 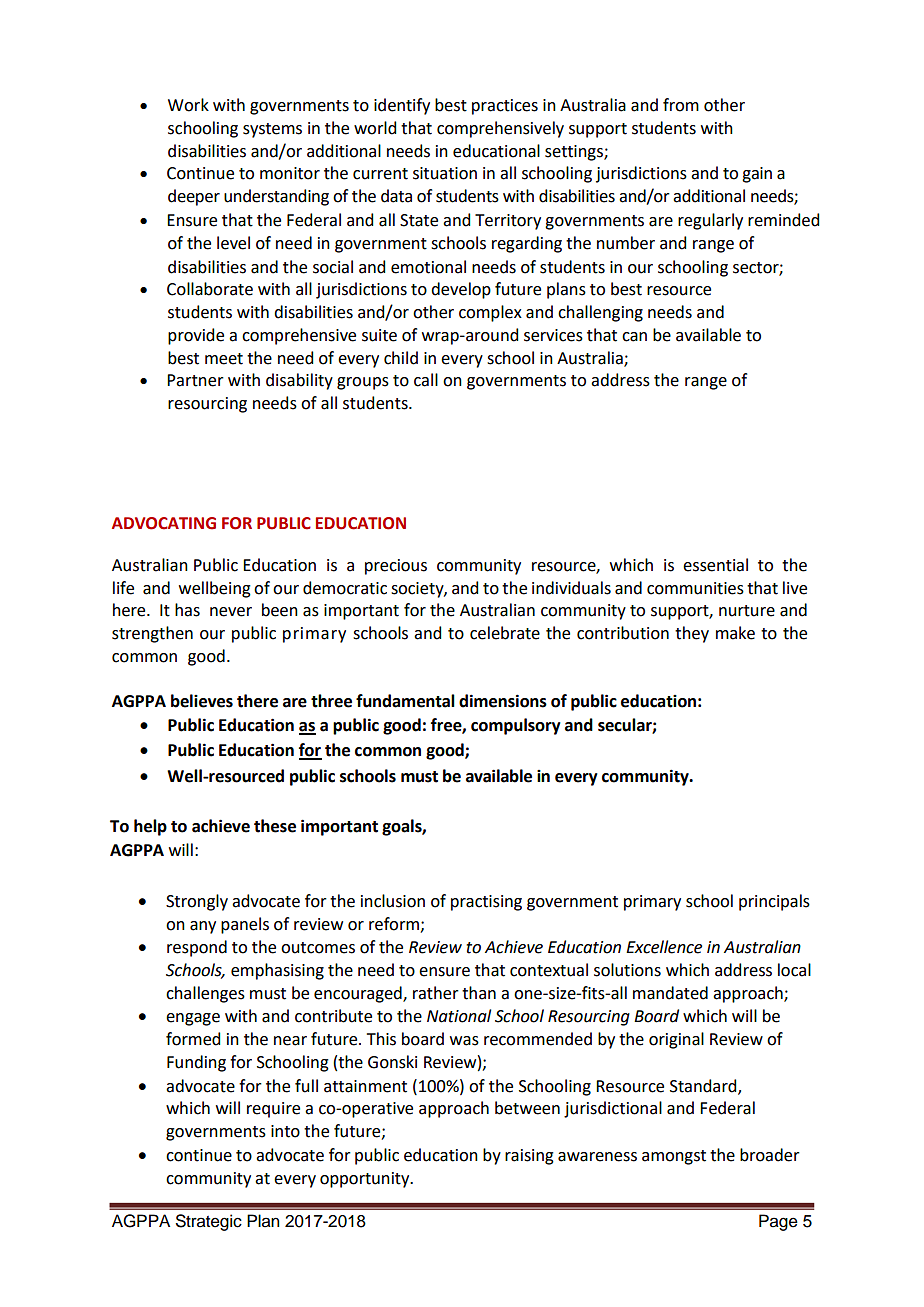 What do you see at coordinates (164, 523) in the page?
I see `ADVOCATING` at bounding box center [164, 523].
